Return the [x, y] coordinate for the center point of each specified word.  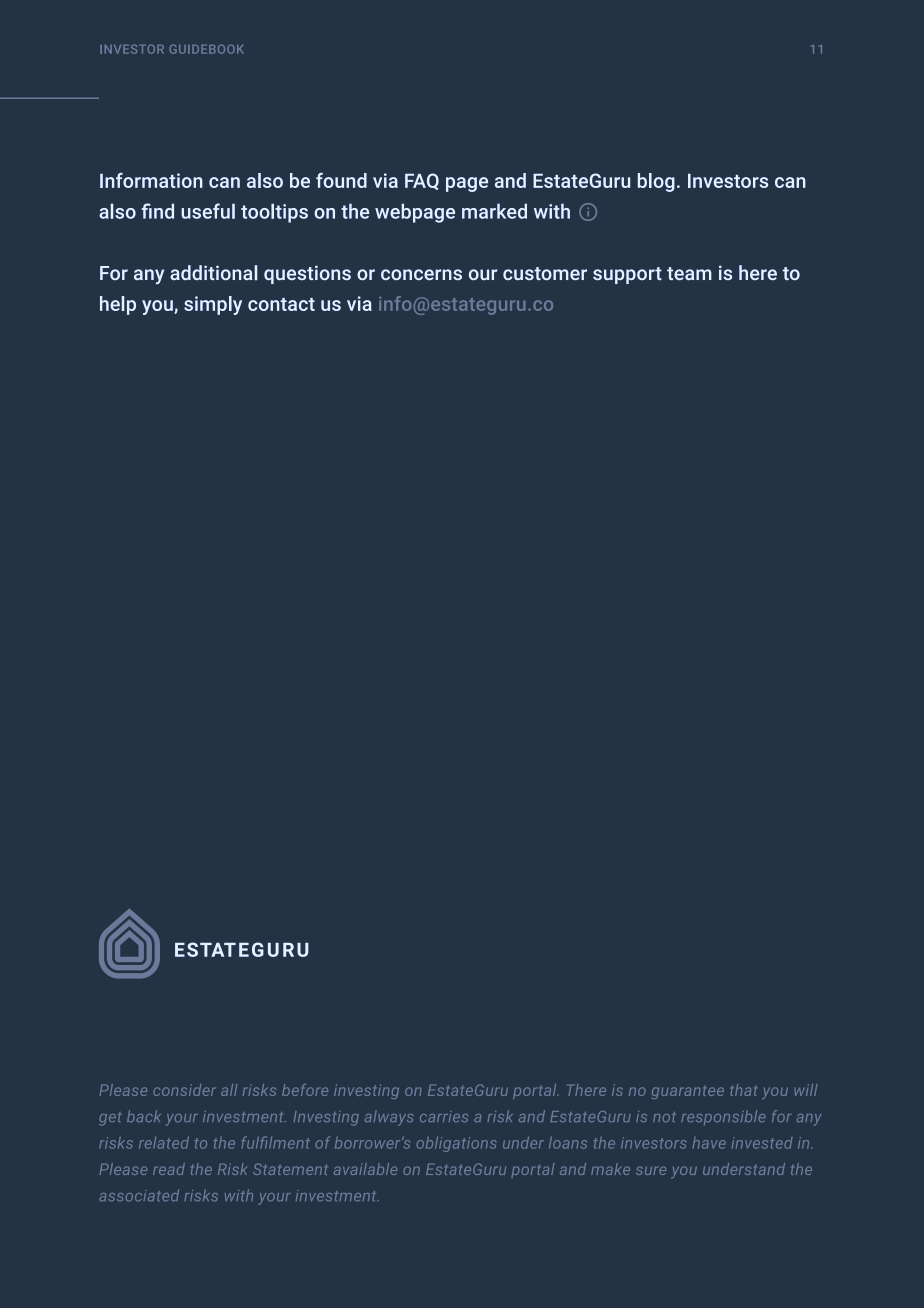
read [169, 1169]
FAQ [422, 181]
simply [213, 305]
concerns [421, 274]
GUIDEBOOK [206, 49]
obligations [456, 1144]
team [689, 273]
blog [656, 182]
